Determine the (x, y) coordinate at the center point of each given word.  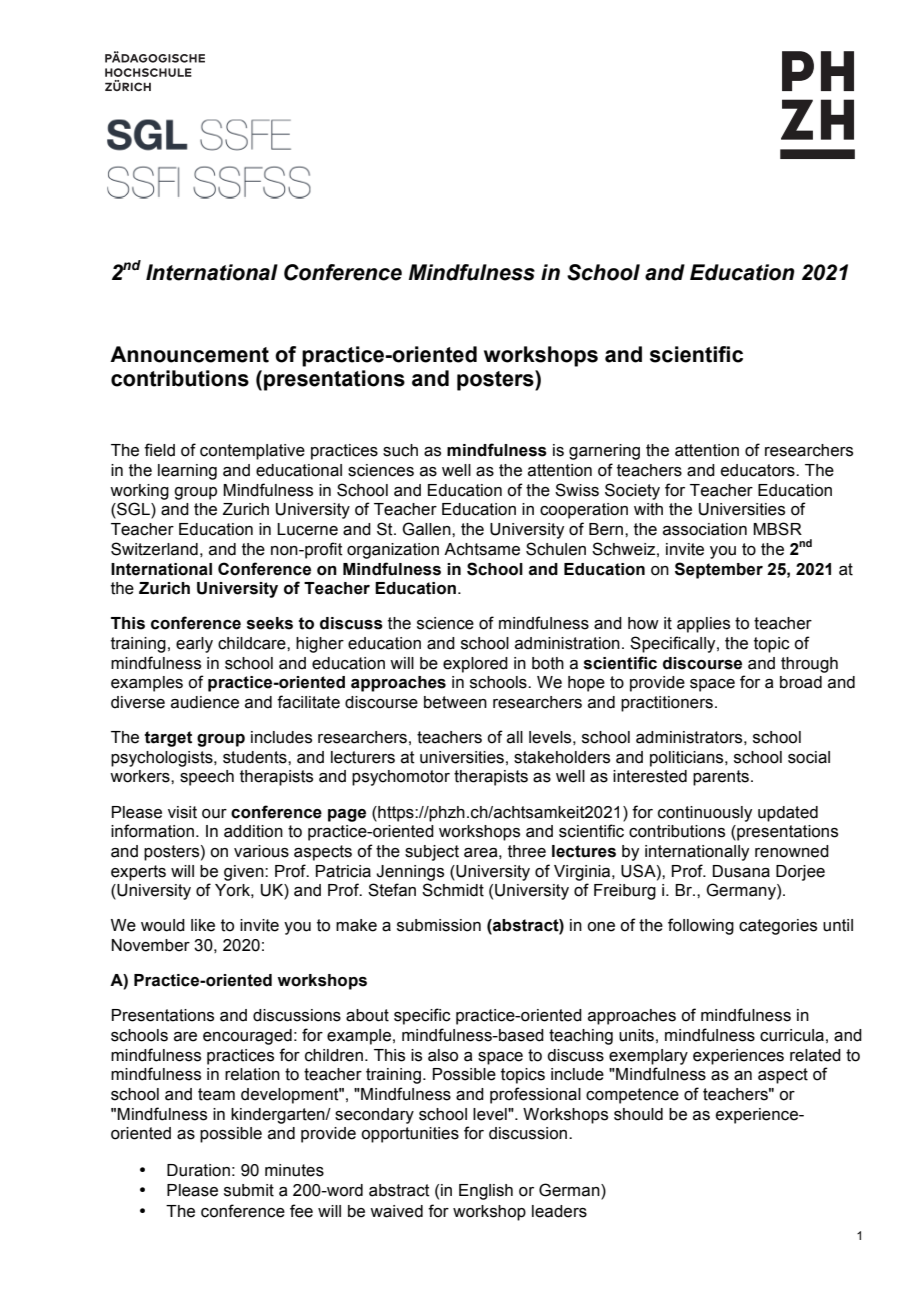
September (719, 570)
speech (207, 778)
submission (439, 925)
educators (759, 470)
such (400, 450)
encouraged (247, 1037)
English (486, 1192)
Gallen (427, 529)
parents (721, 778)
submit (249, 1190)
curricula (792, 1035)
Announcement (189, 354)
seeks (270, 623)
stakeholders (562, 757)
